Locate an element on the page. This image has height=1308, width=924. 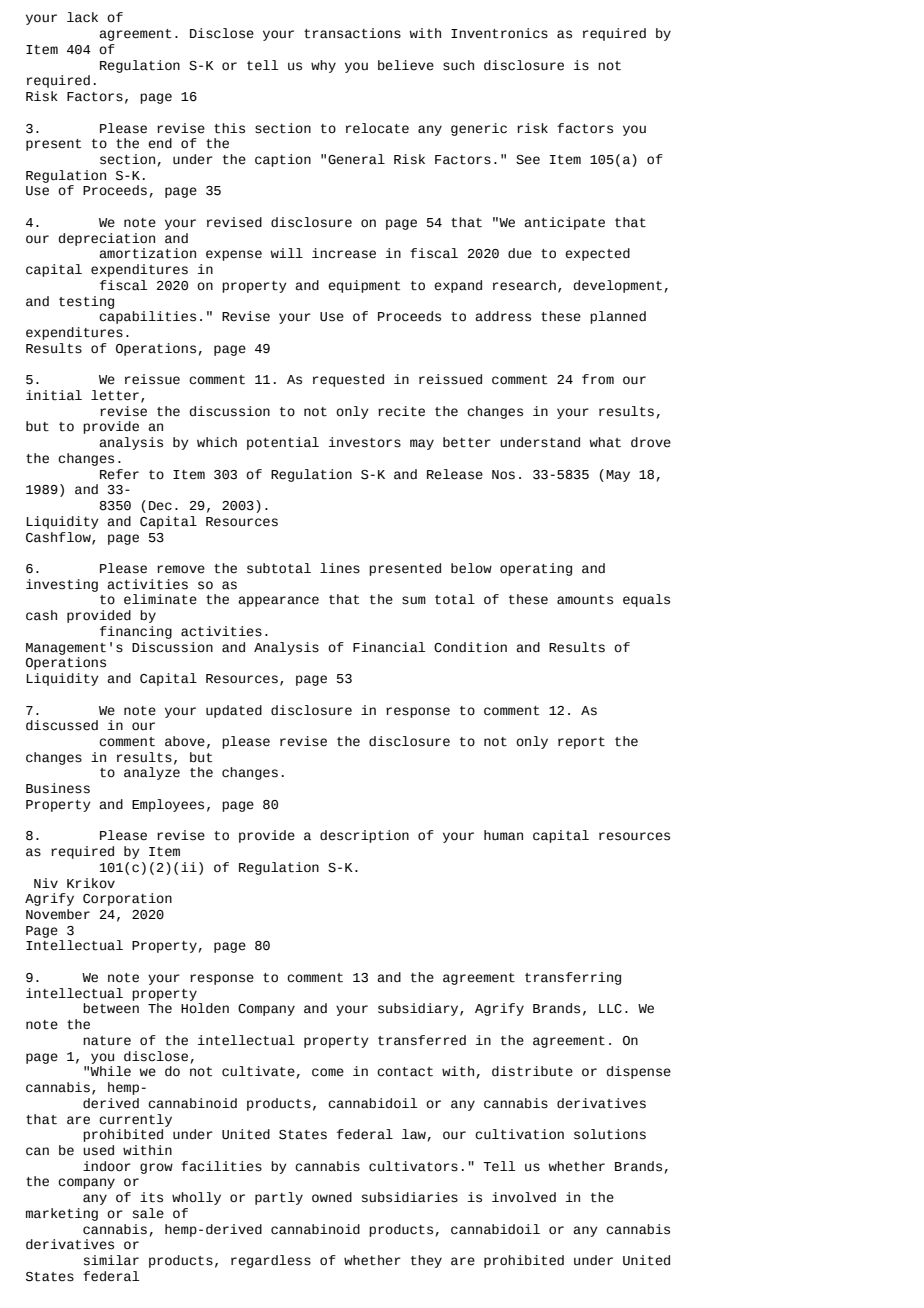
description is located at coordinates (364, 836).
